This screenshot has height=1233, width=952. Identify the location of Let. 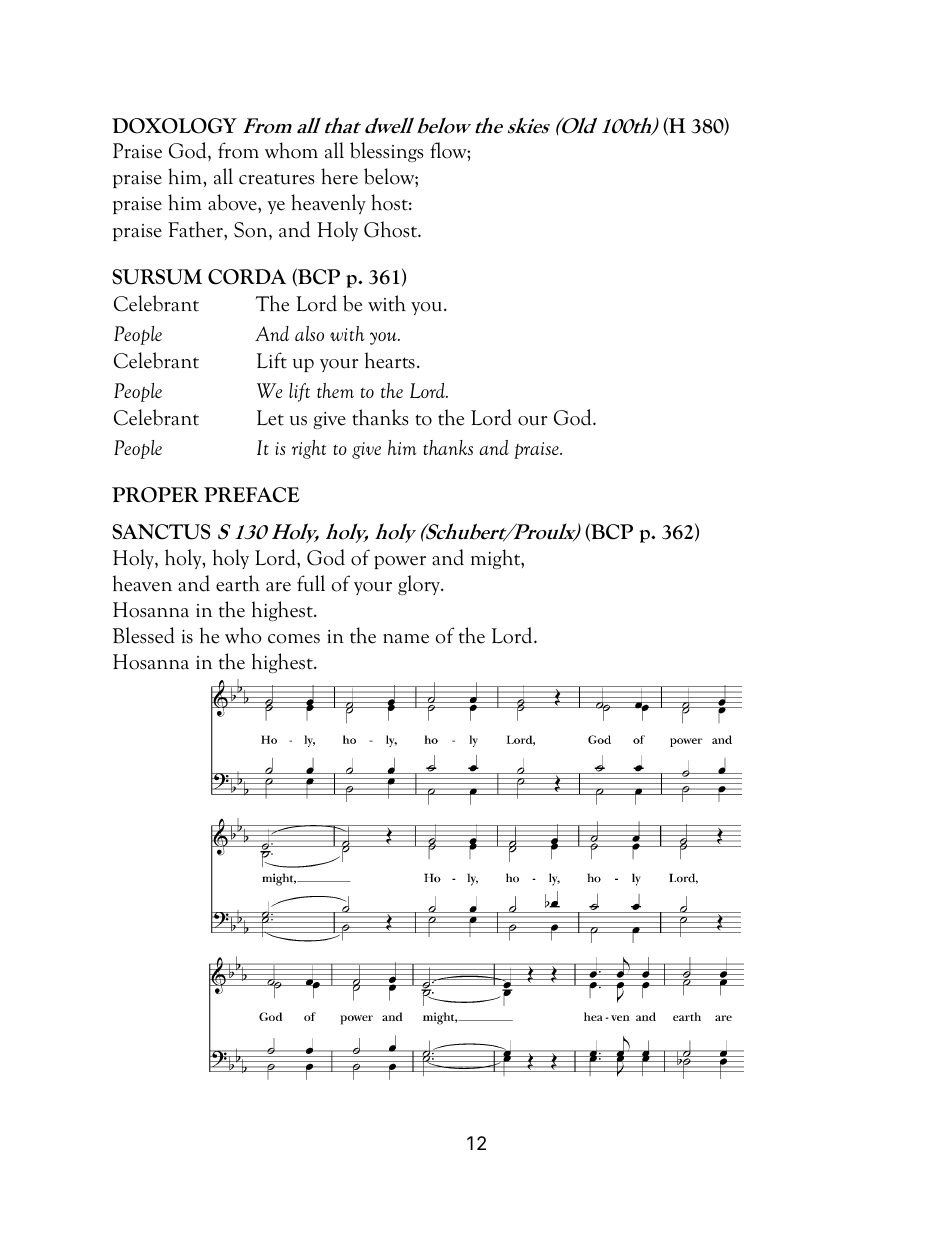
(270, 418).
